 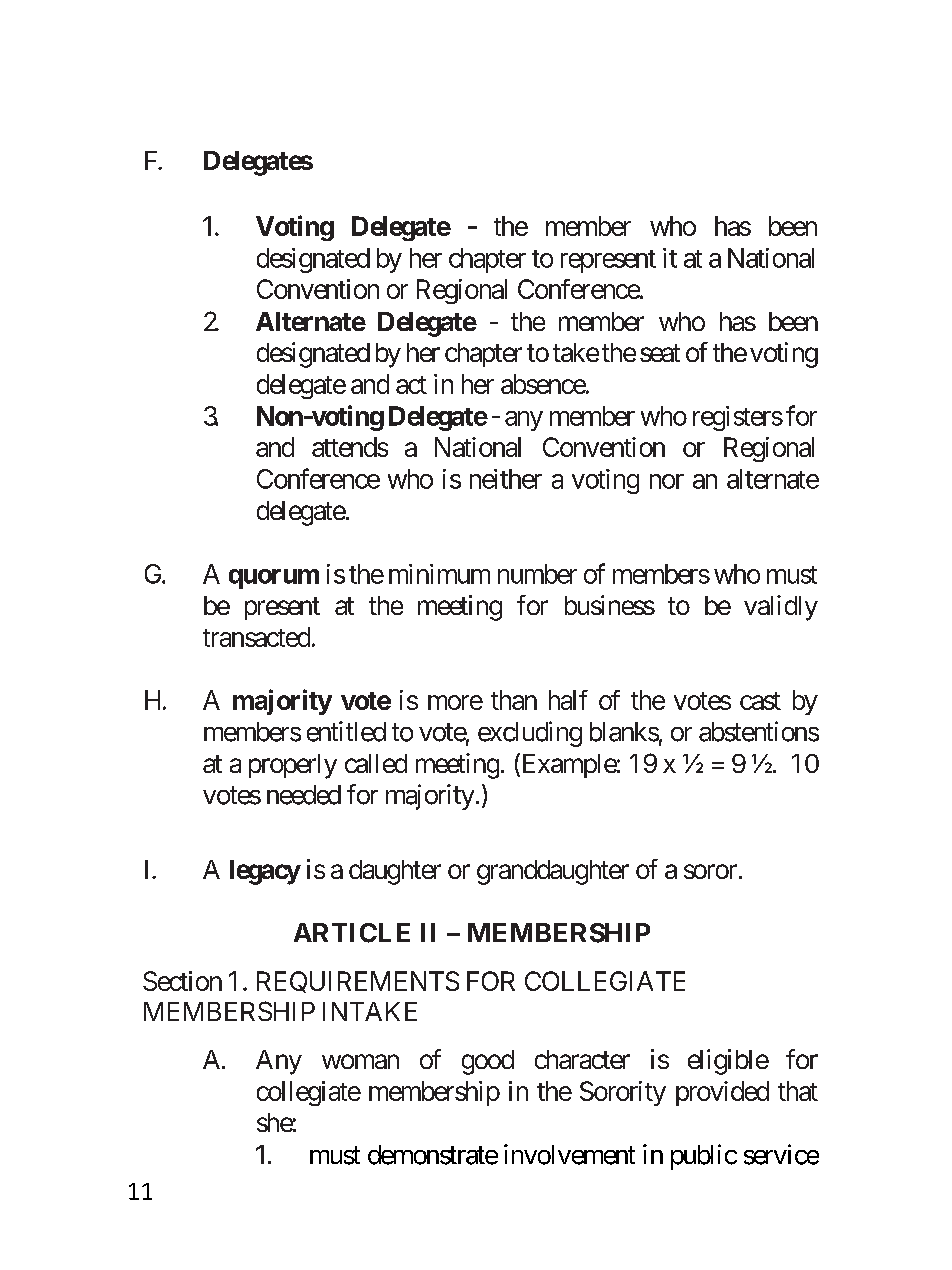 I want to click on transacted, so click(x=256, y=637).
